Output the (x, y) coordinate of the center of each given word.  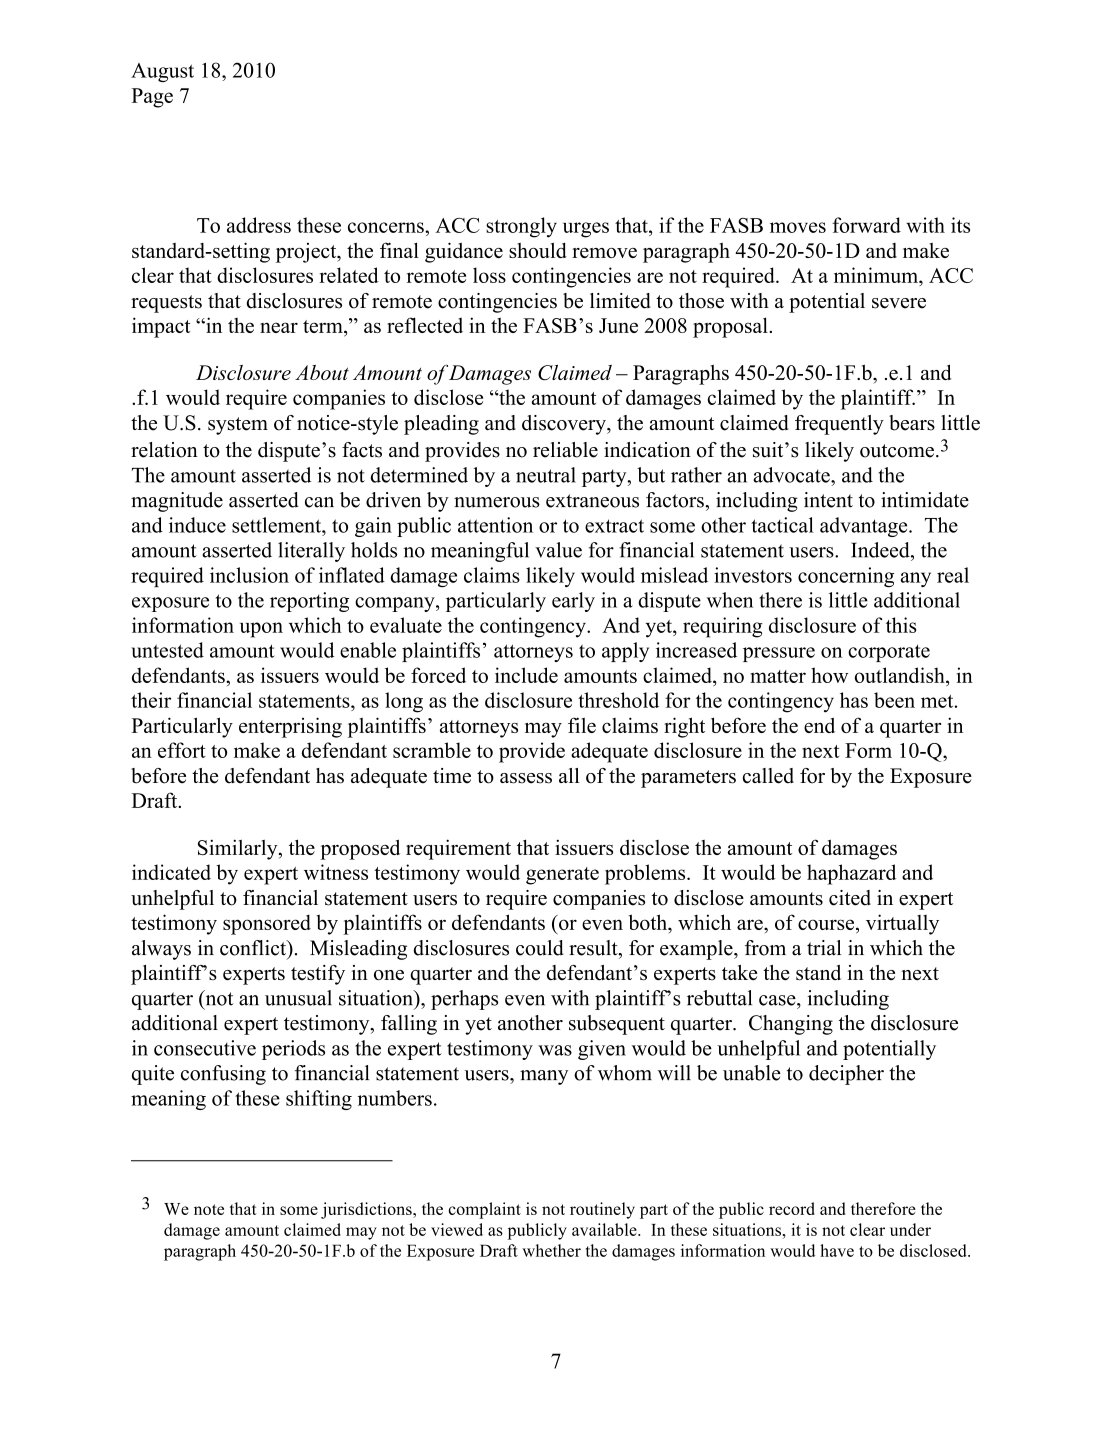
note (209, 1209)
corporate (889, 653)
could (540, 948)
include (526, 675)
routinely (602, 1210)
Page (152, 98)
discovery (565, 425)
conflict (254, 949)
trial (824, 948)
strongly (521, 227)
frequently (839, 425)
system (238, 426)
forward (866, 225)
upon (261, 630)
